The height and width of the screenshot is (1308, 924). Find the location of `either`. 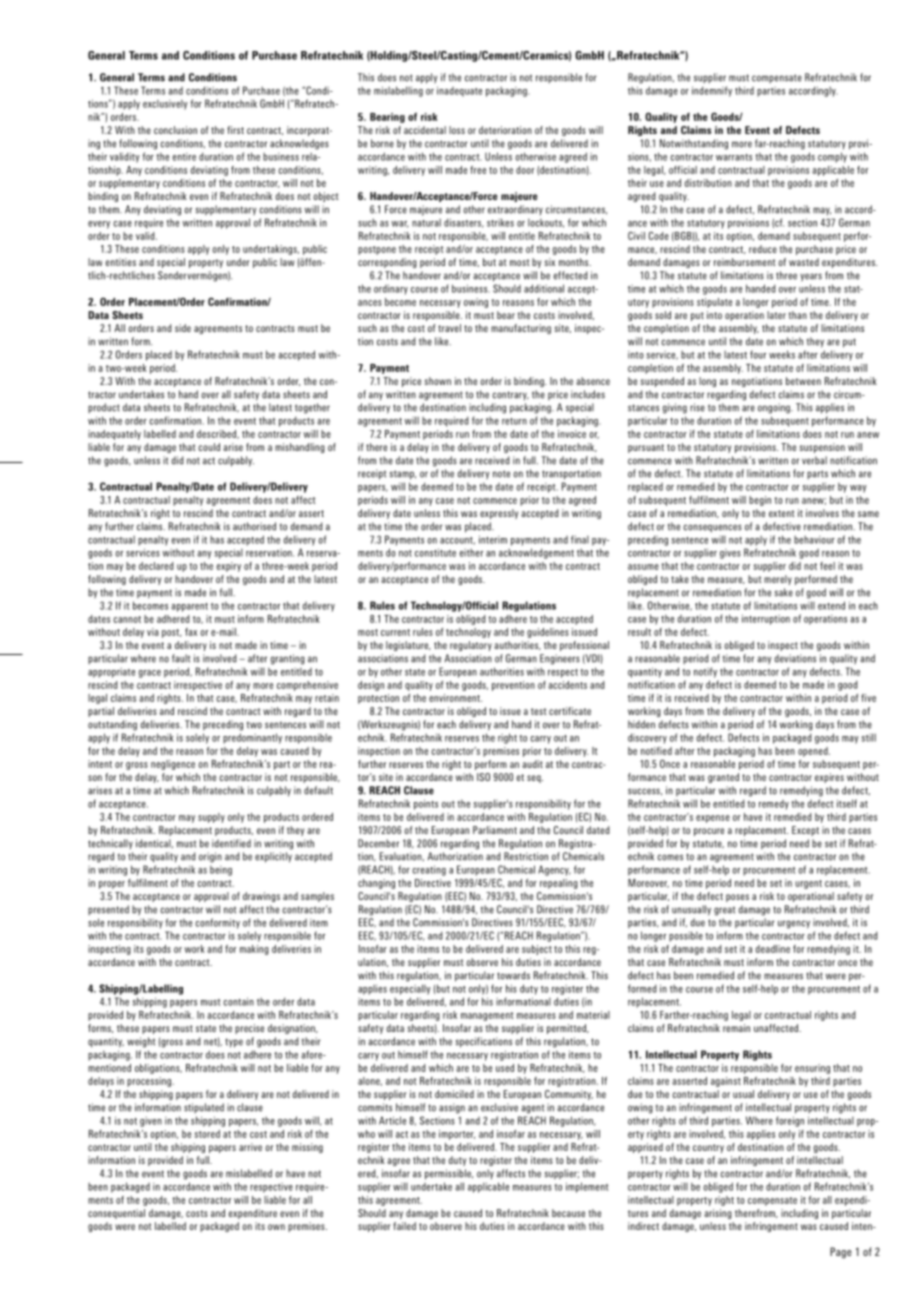

either is located at coordinates (471, 552).
